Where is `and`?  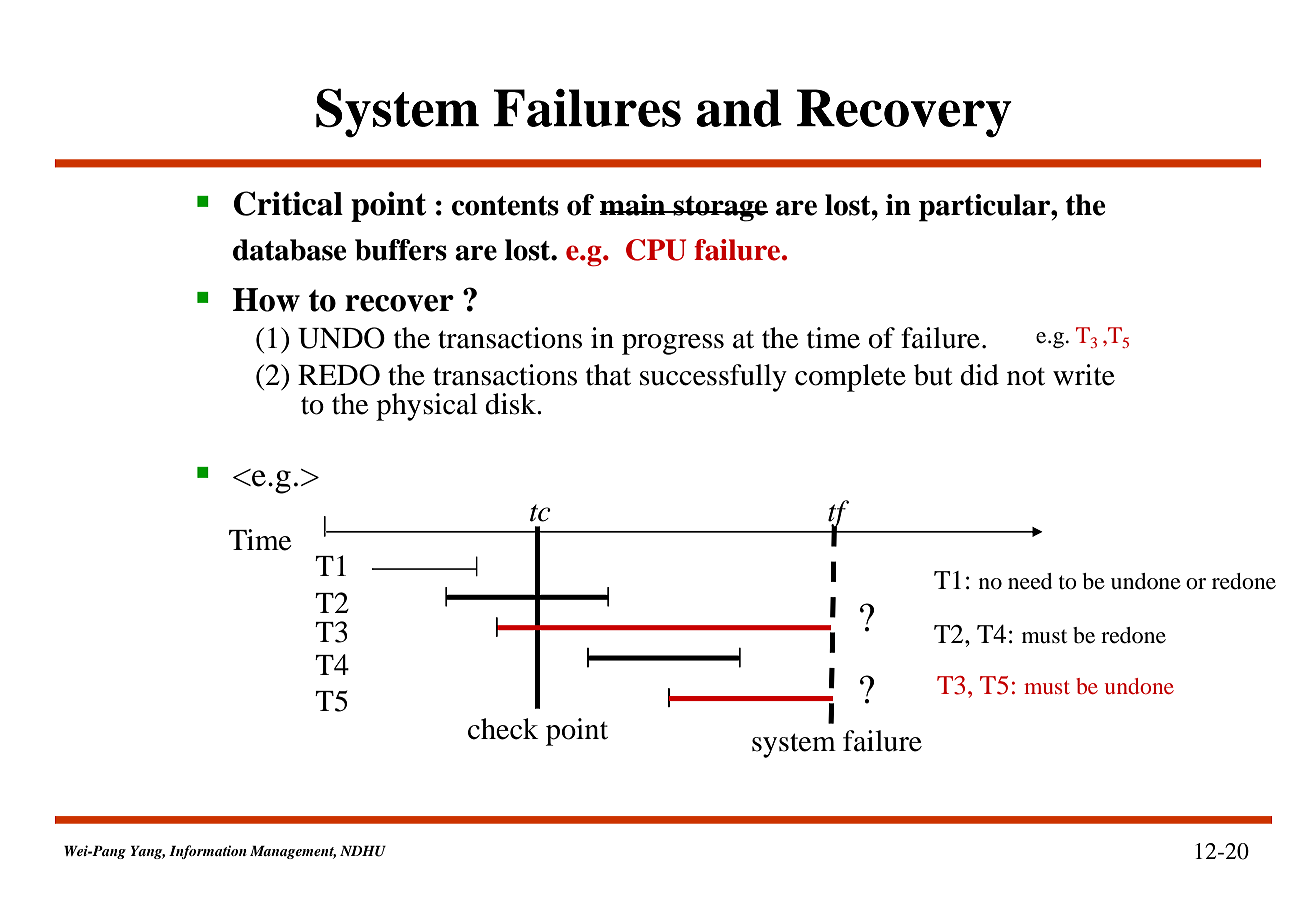
and is located at coordinates (739, 108).
